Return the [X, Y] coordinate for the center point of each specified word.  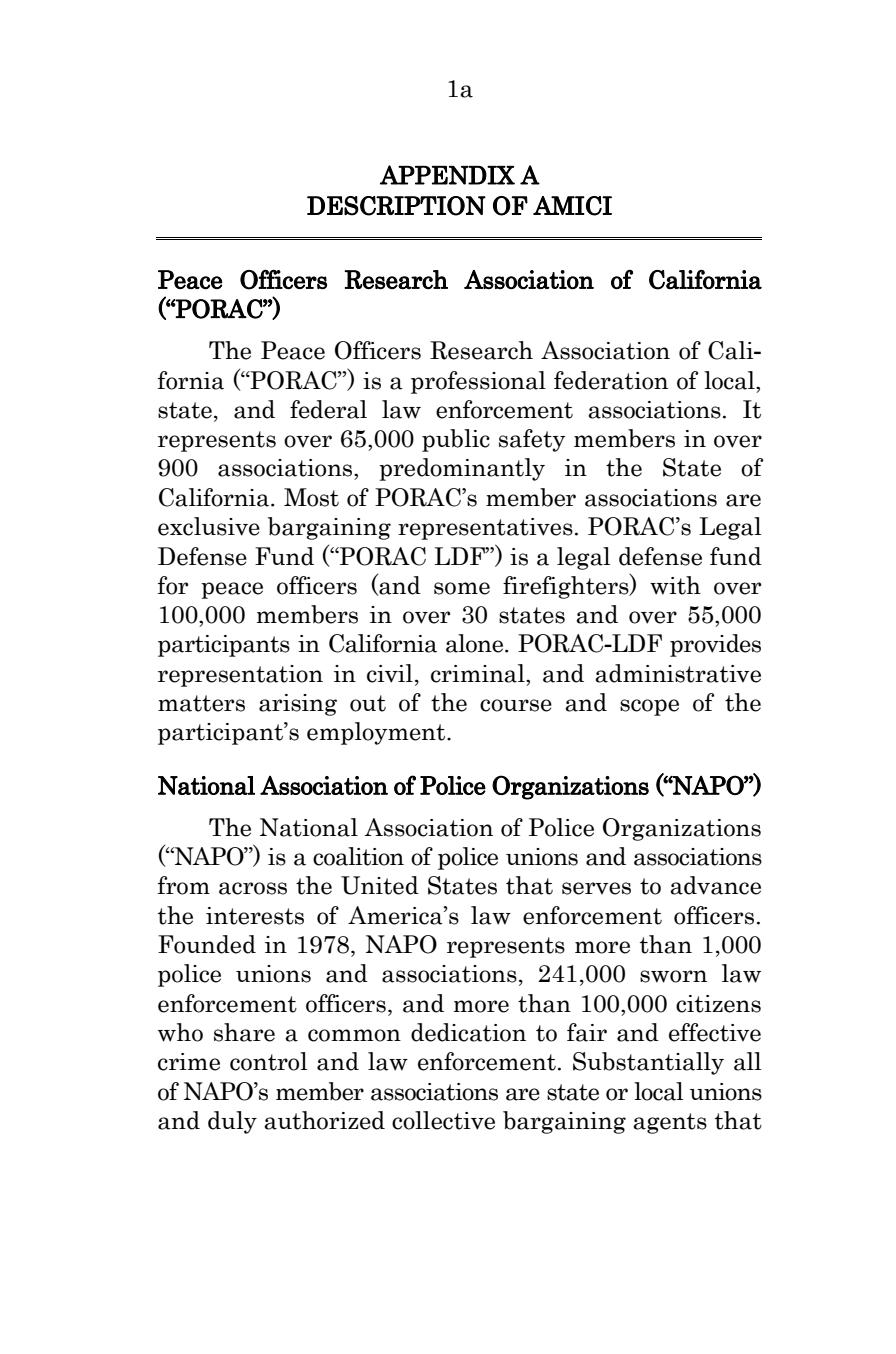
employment [377, 733]
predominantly [462, 469]
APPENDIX [447, 175]
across [253, 888]
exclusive [209, 526]
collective [443, 1120]
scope [649, 707]
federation [611, 380]
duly [232, 1122]
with [675, 585]
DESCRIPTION [396, 206]
